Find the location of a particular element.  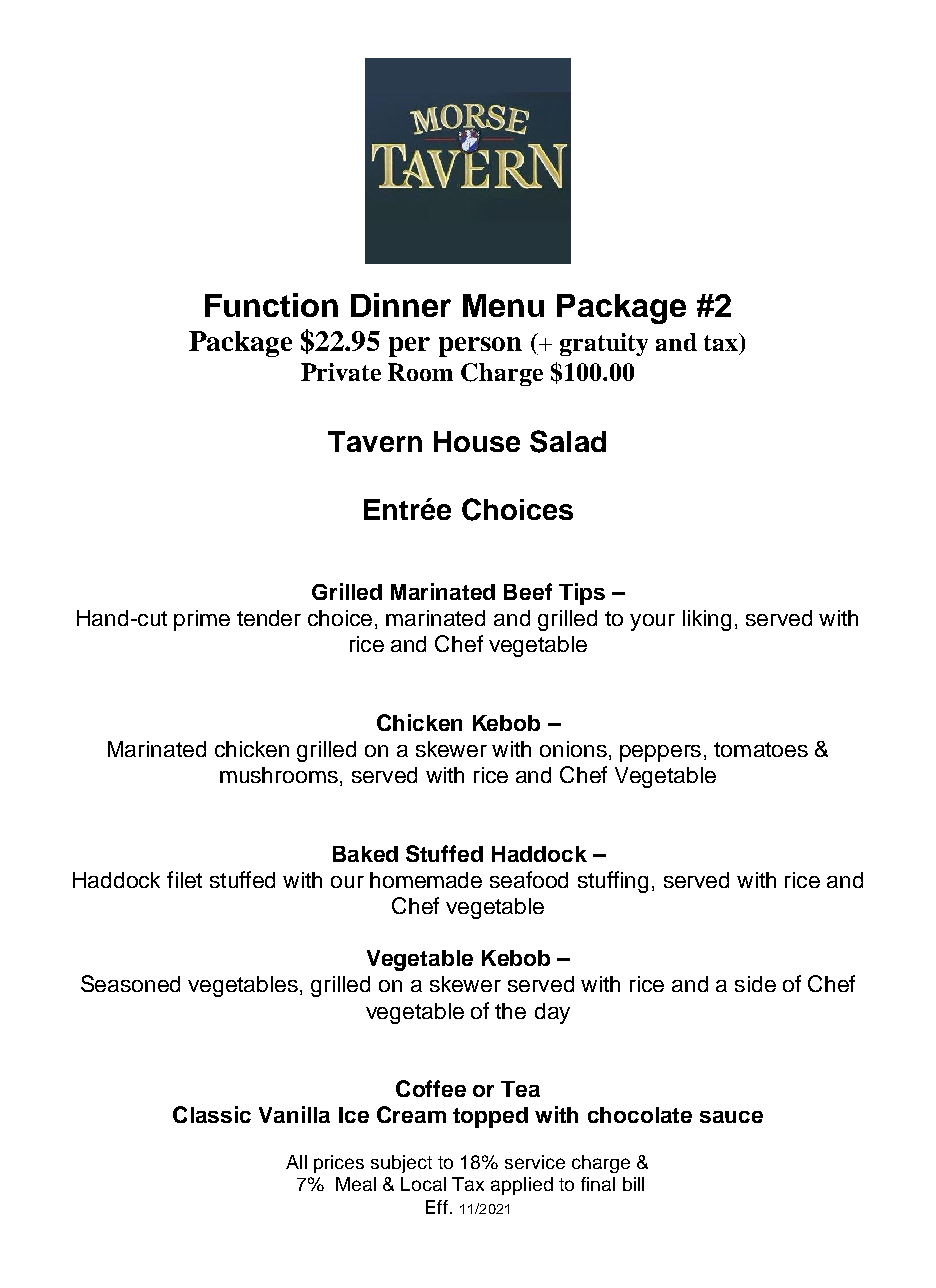

Local is located at coordinates (423, 1184).
